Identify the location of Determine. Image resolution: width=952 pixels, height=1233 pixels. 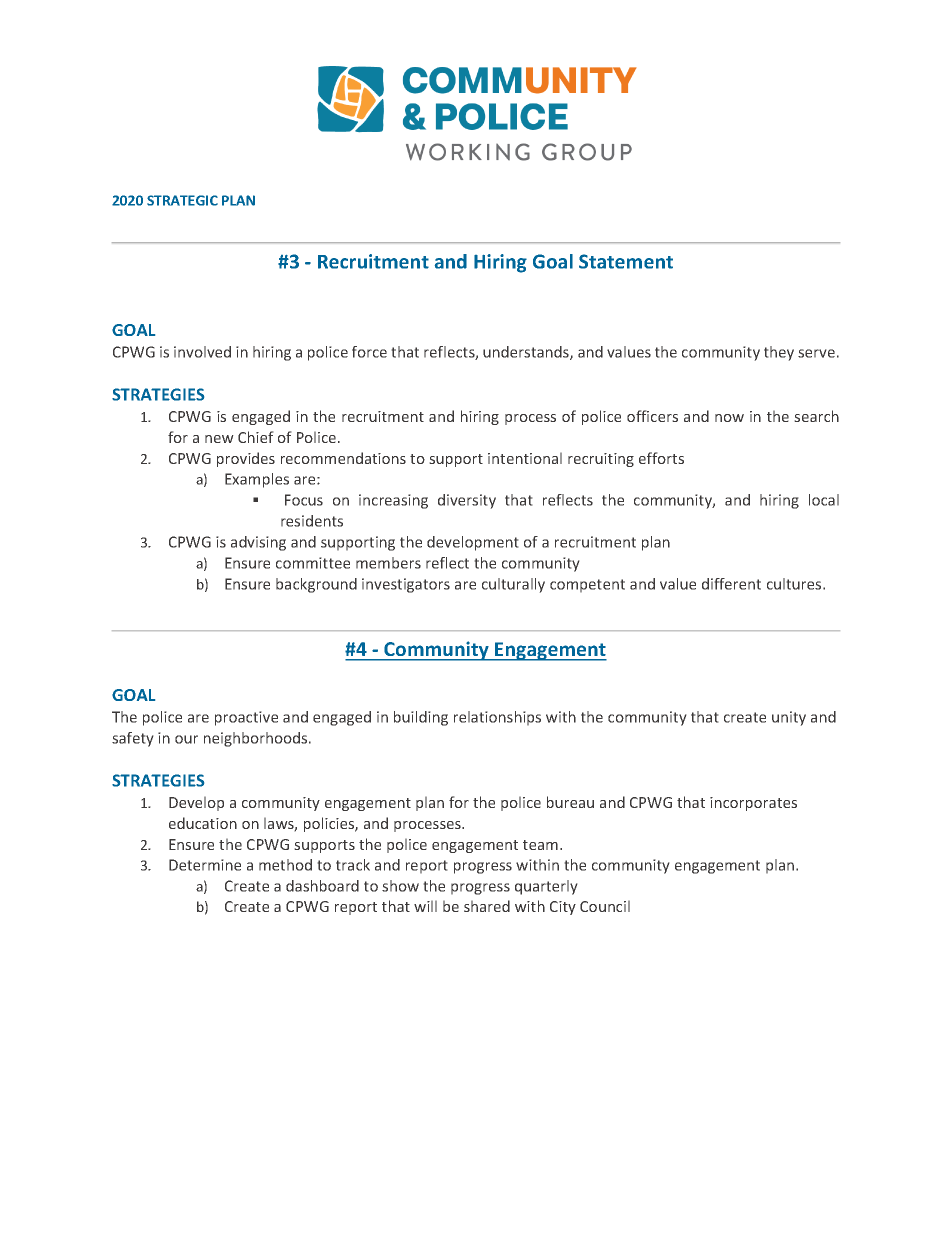
(205, 865).
